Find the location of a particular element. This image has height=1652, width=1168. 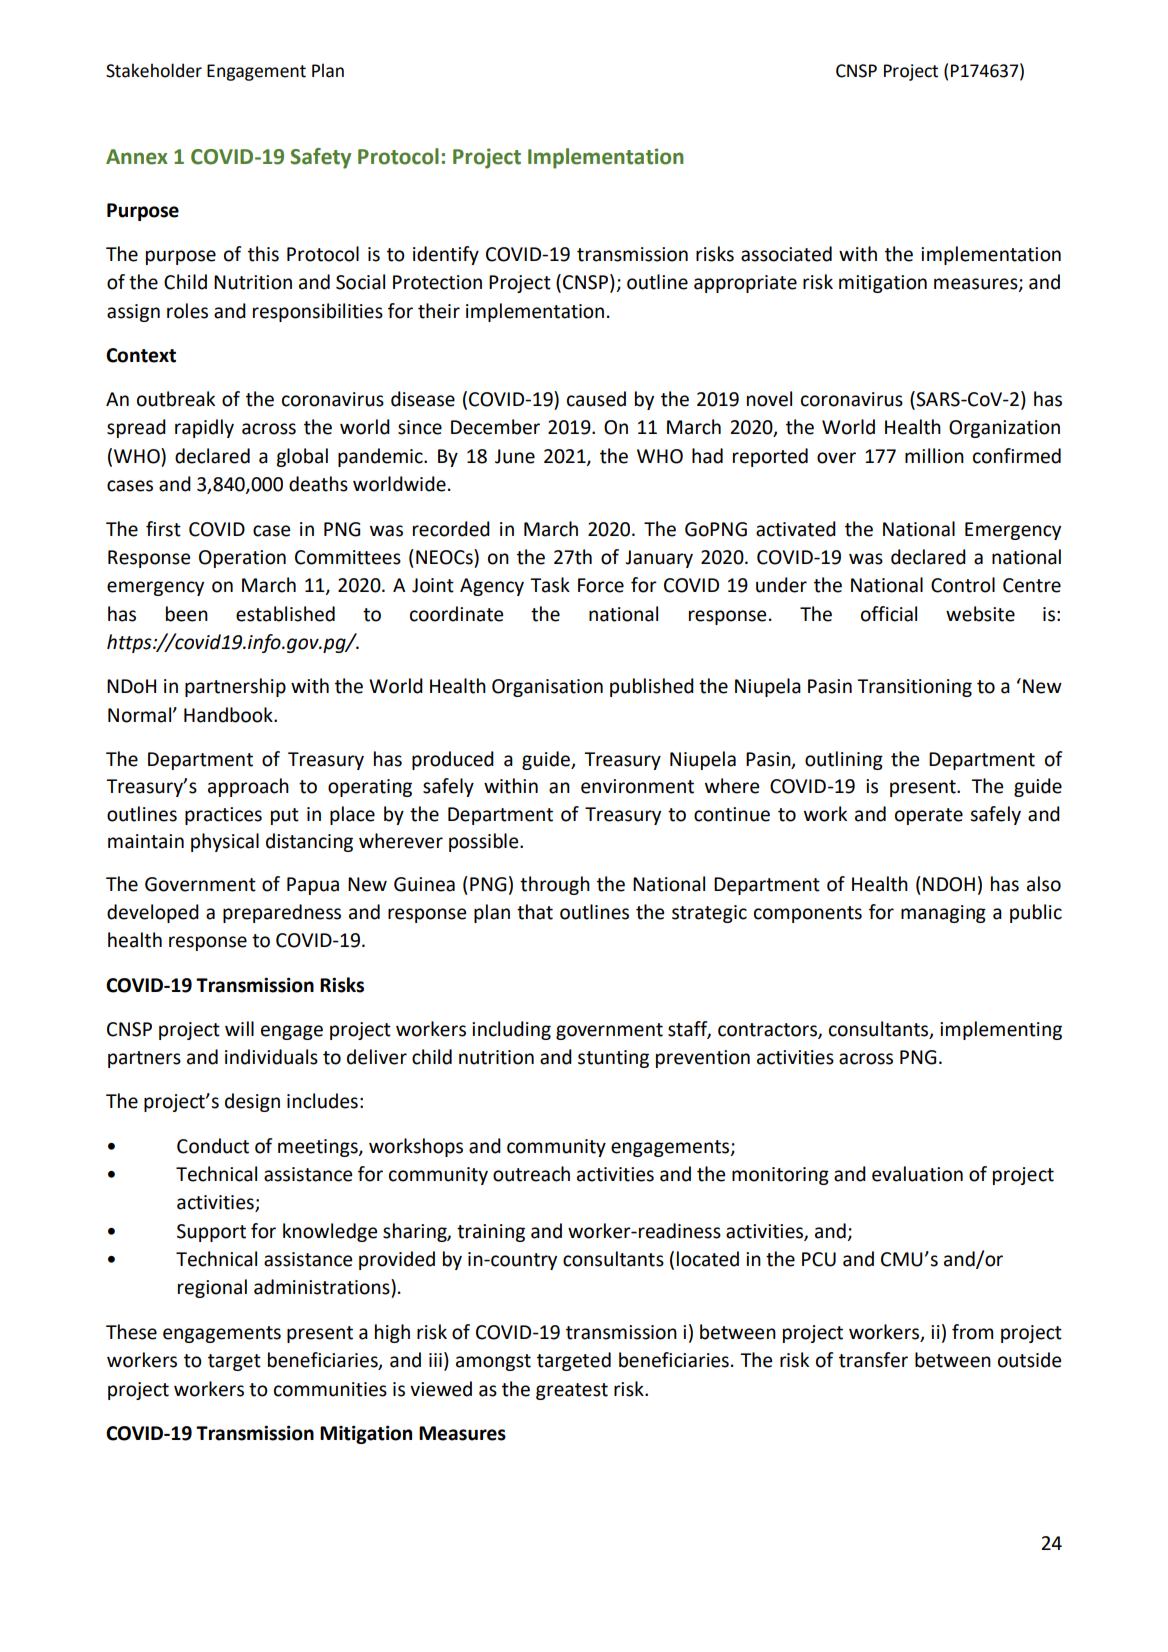

greatest is located at coordinates (572, 1391).
